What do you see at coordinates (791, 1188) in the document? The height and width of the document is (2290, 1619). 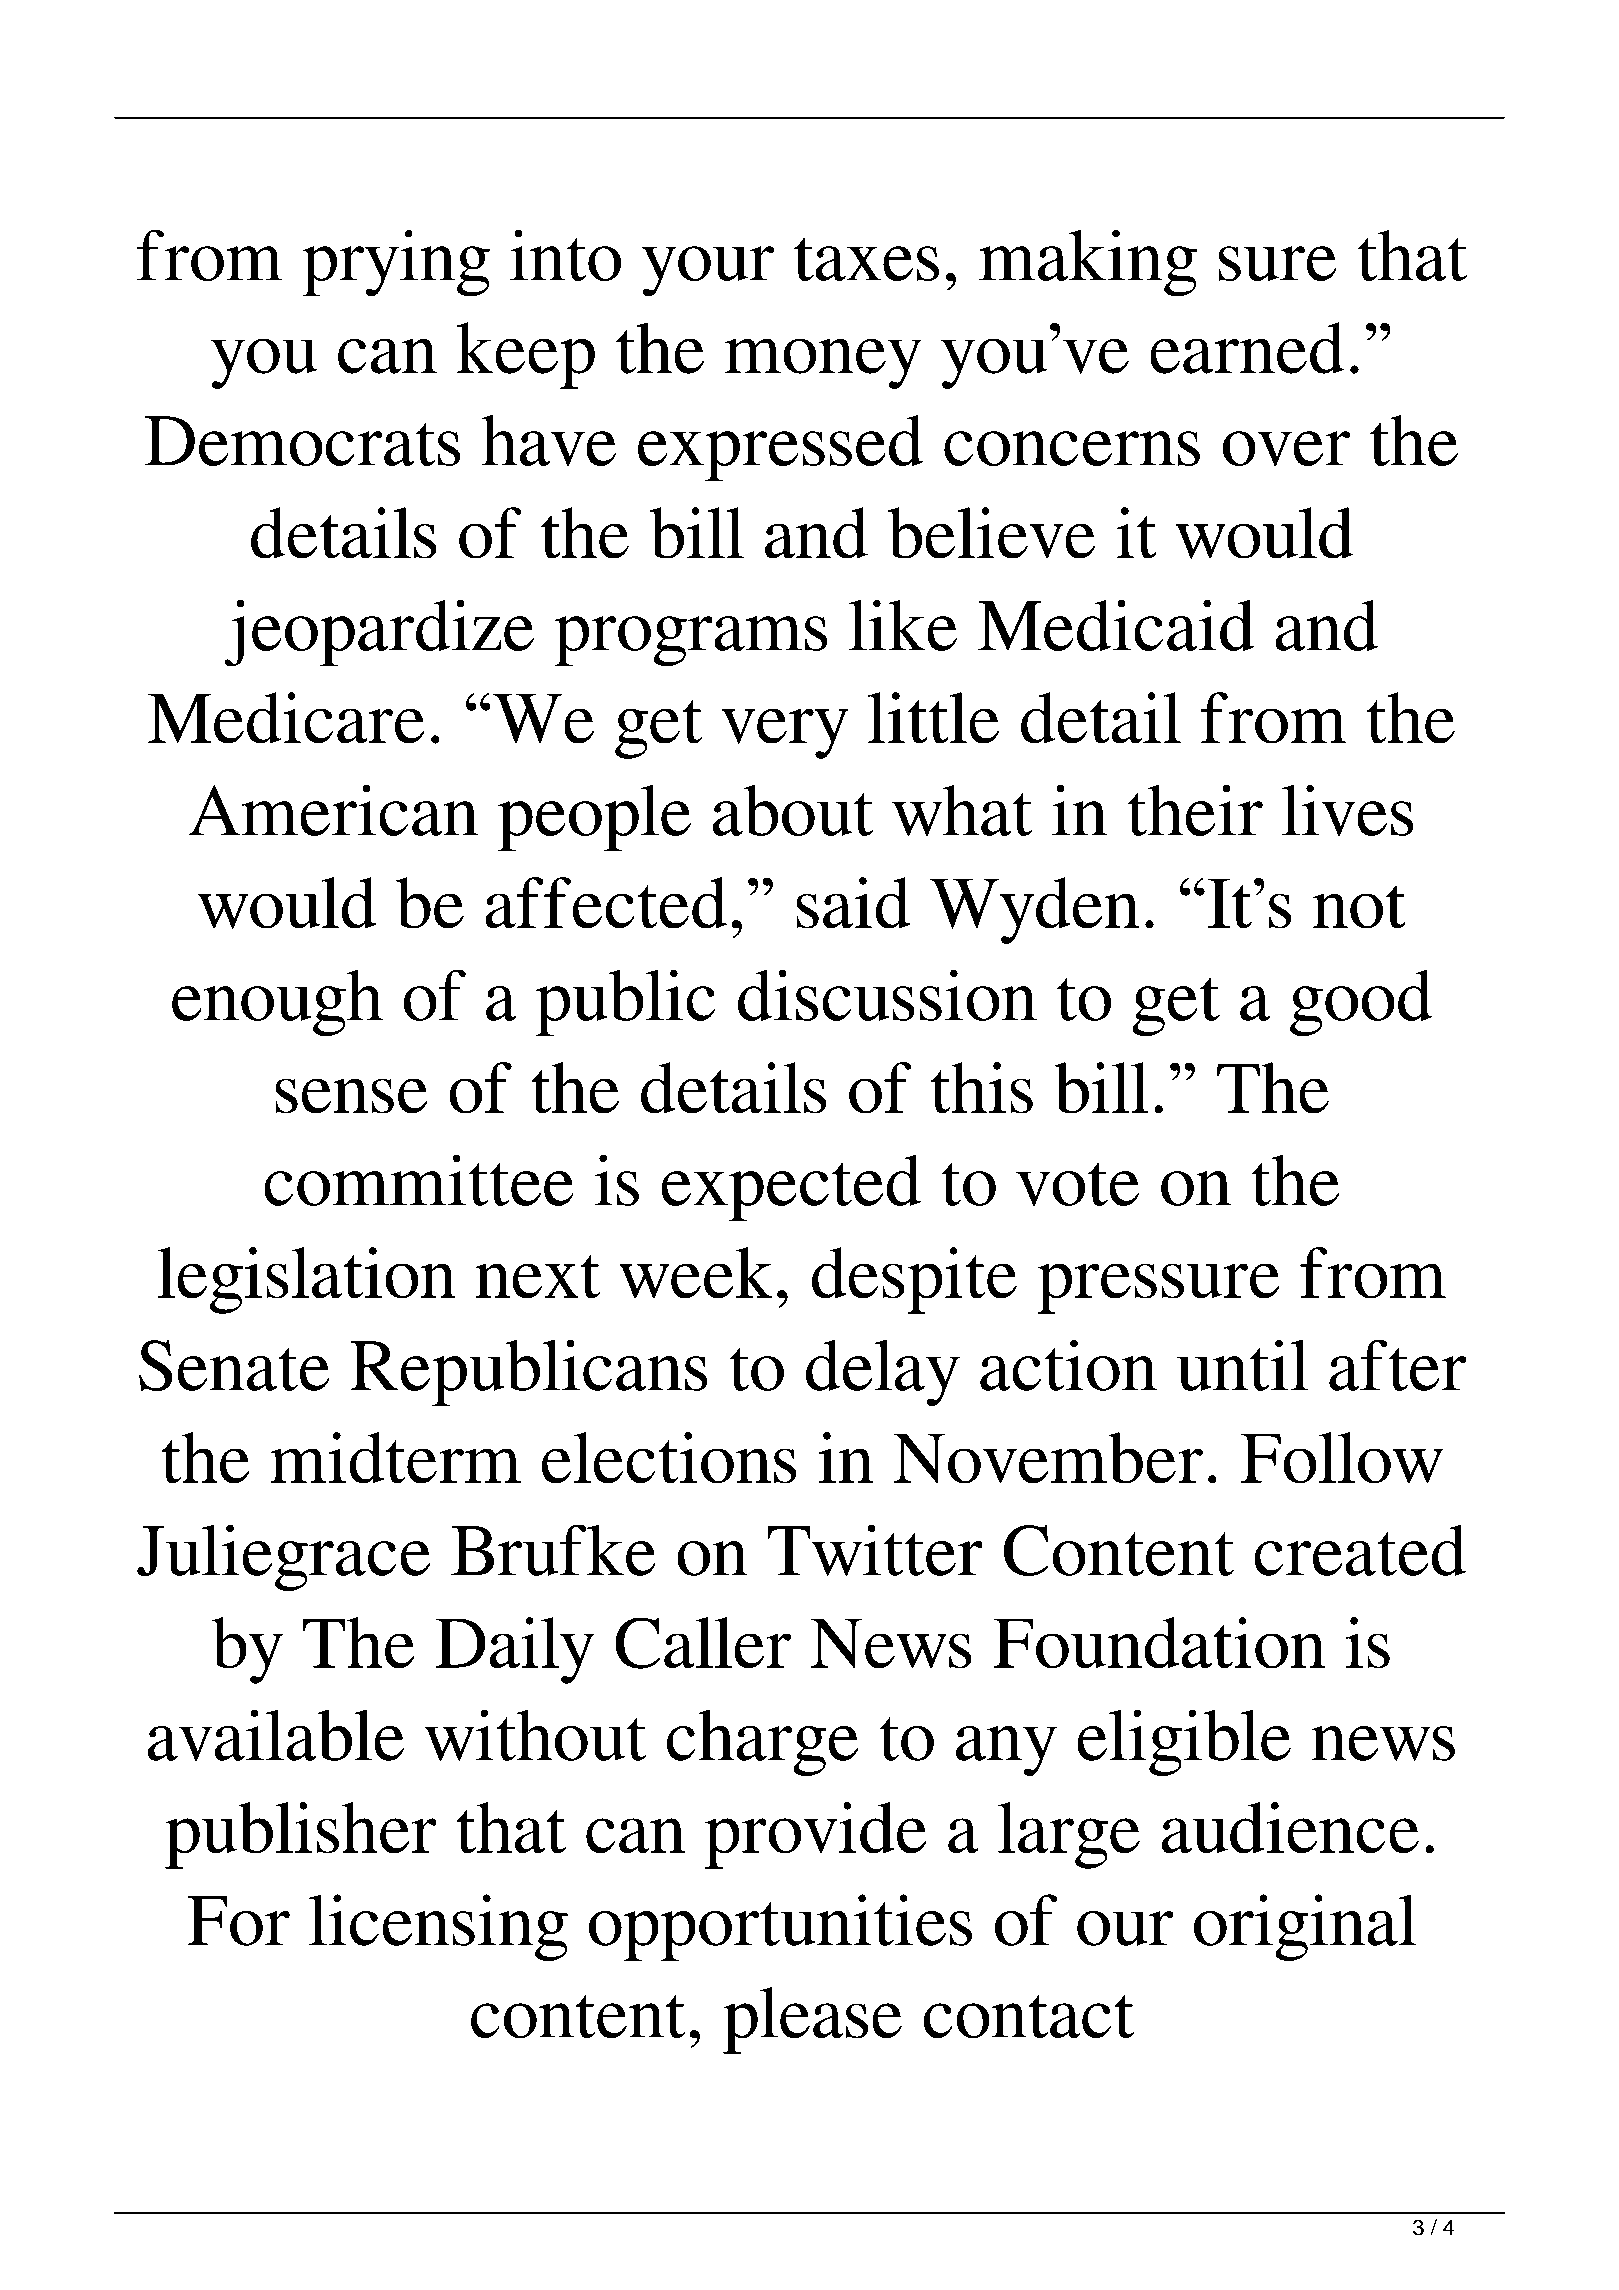 I see `expected` at bounding box center [791, 1188].
